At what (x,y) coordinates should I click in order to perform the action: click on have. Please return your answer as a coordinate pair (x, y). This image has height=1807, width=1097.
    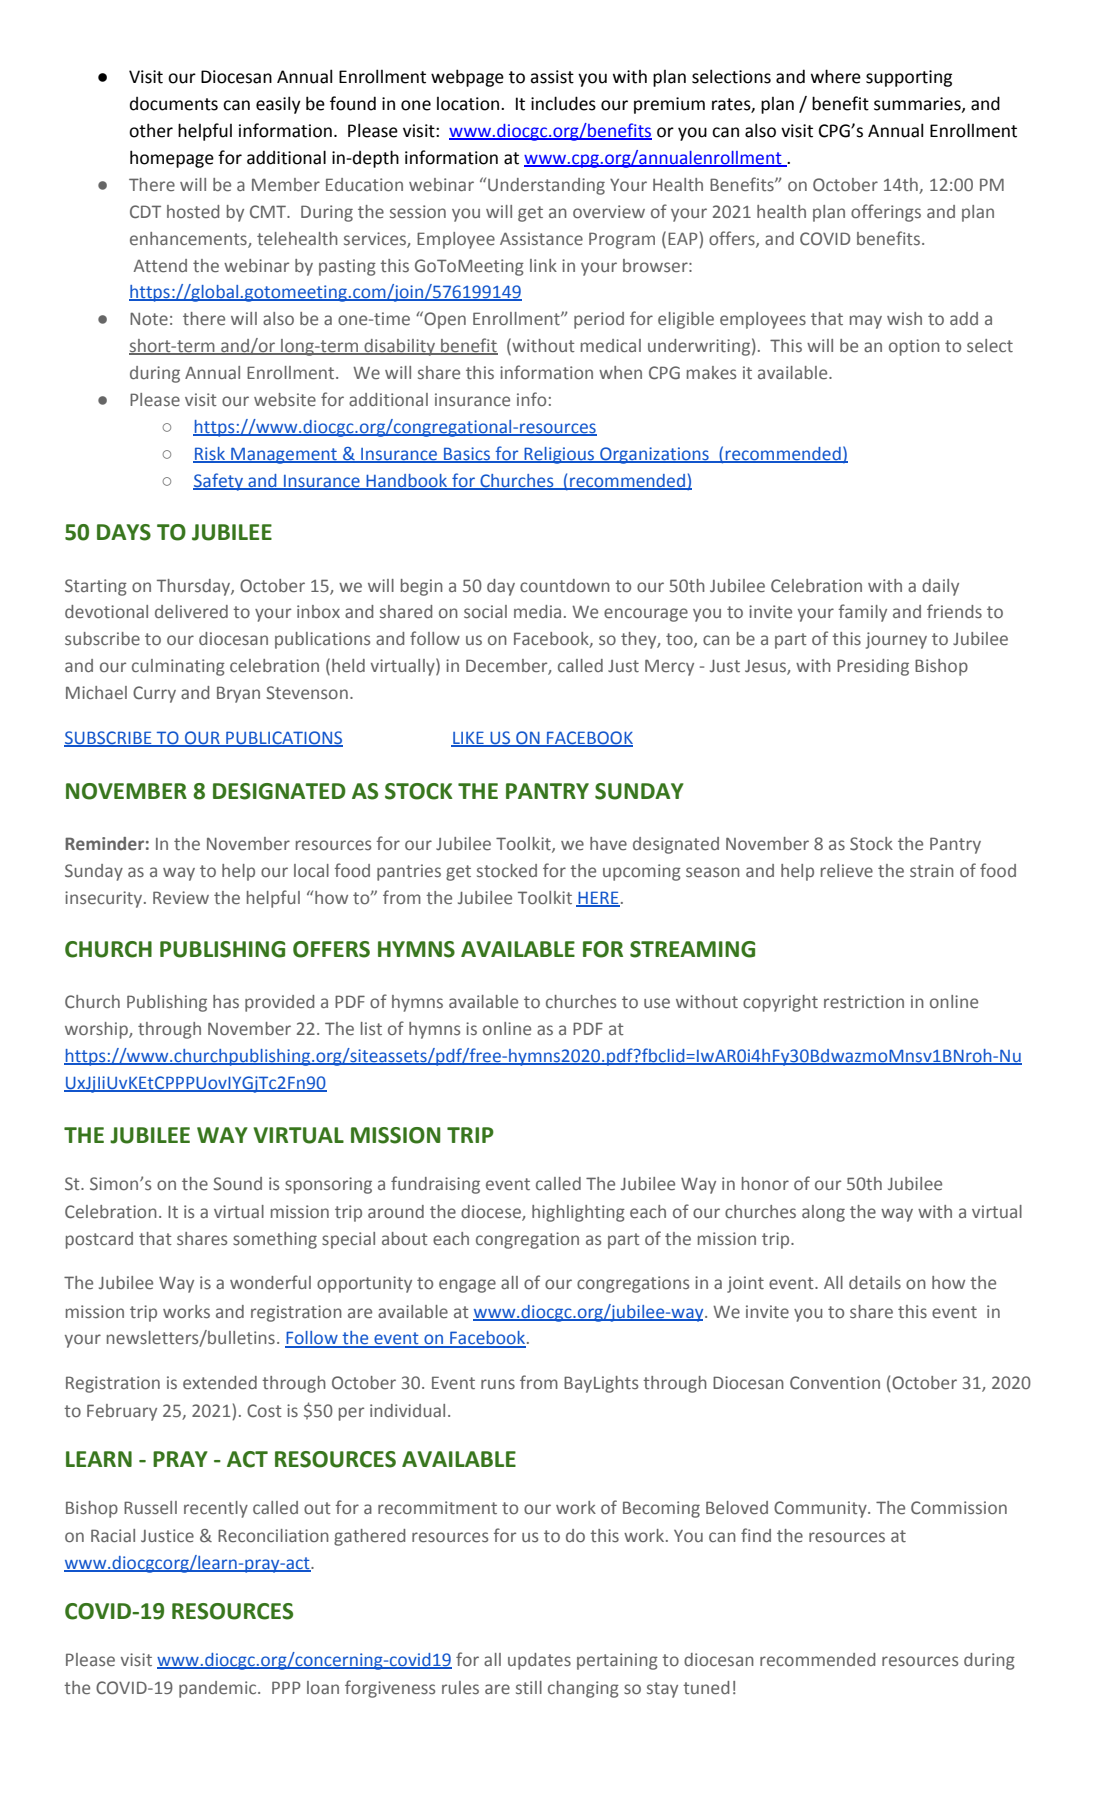
    Looking at the image, I should click on (608, 843).
